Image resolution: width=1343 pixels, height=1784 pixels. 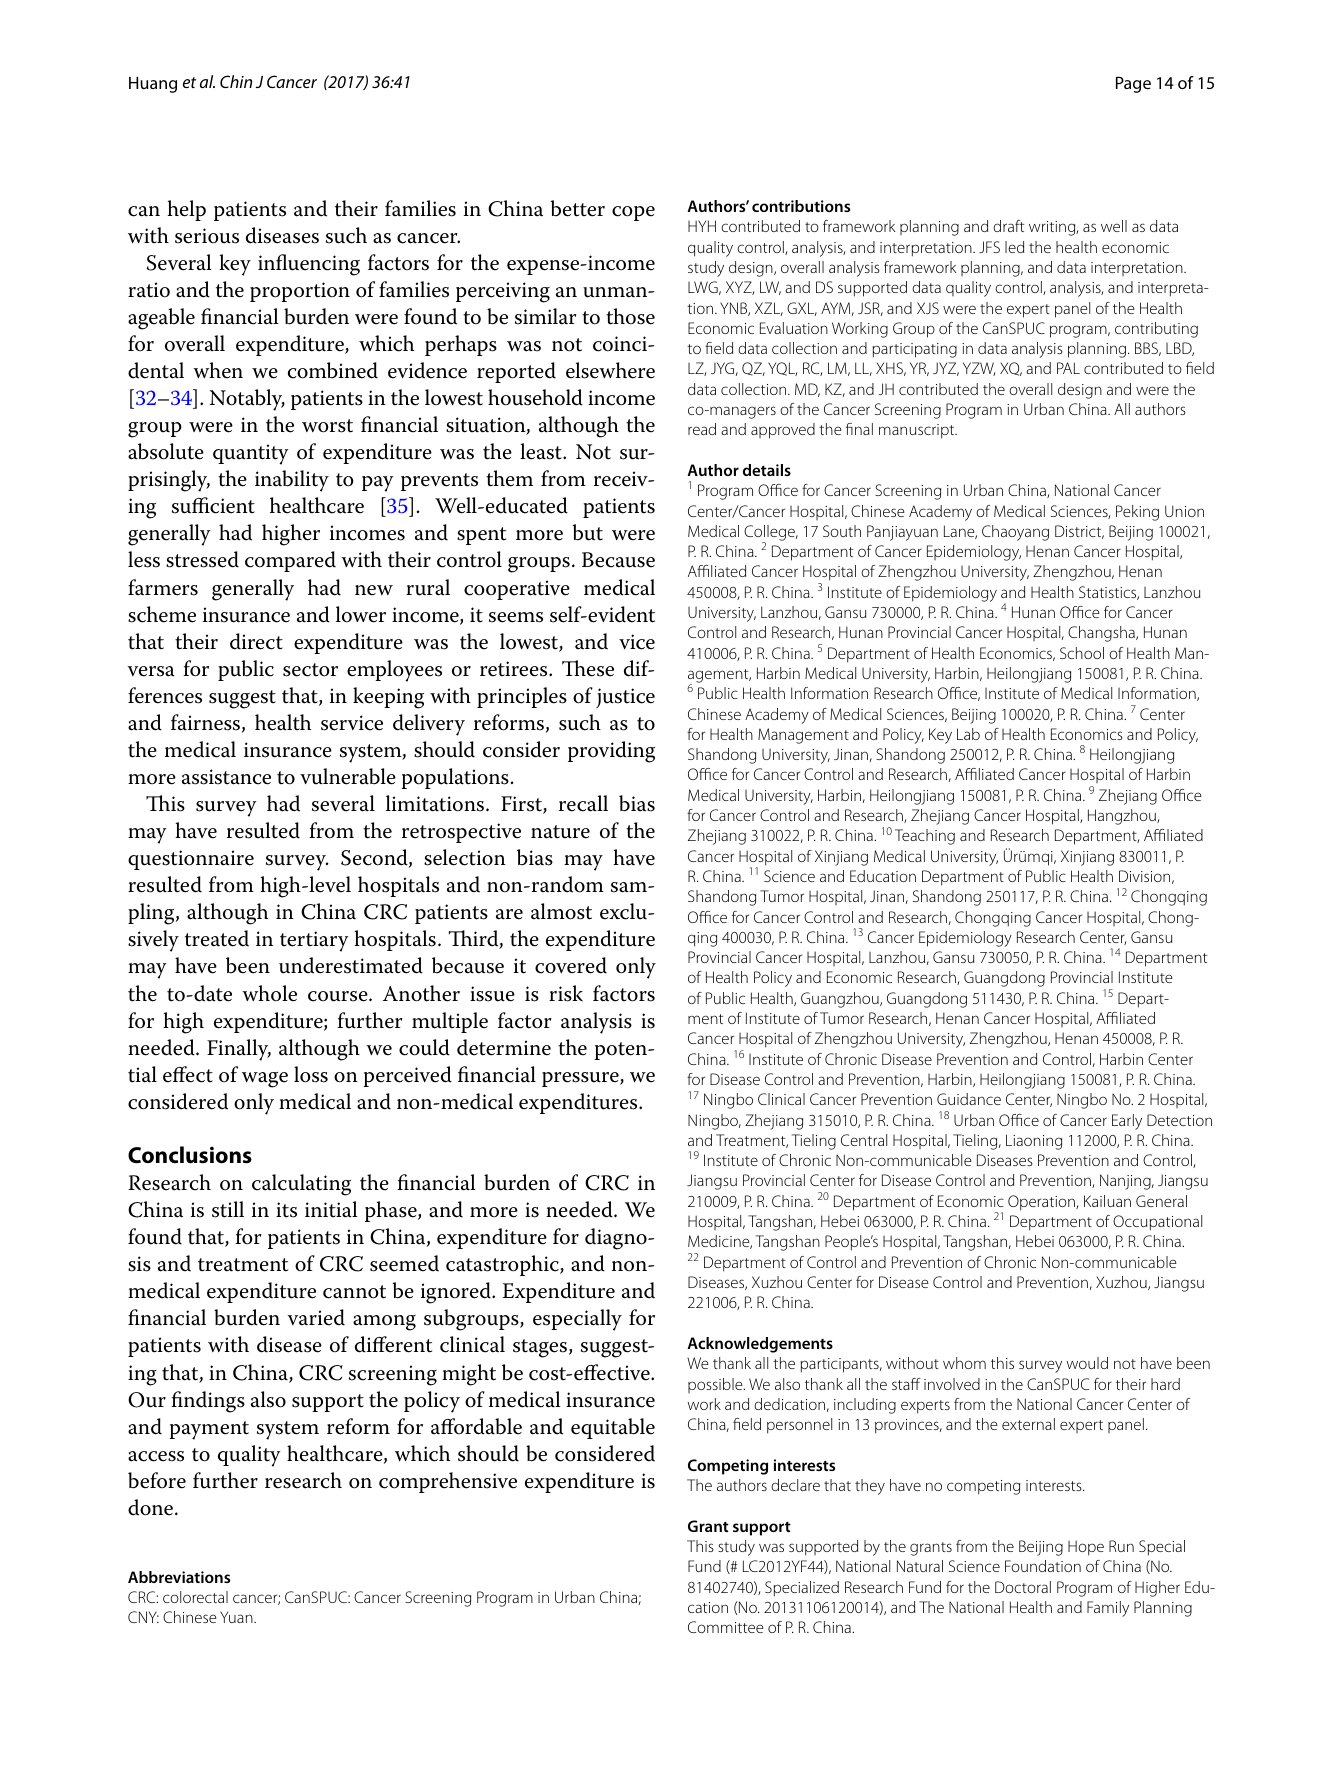 What do you see at coordinates (195, 1597) in the screenshot?
I see `colorectal` at bounding box center [195, 1597].
